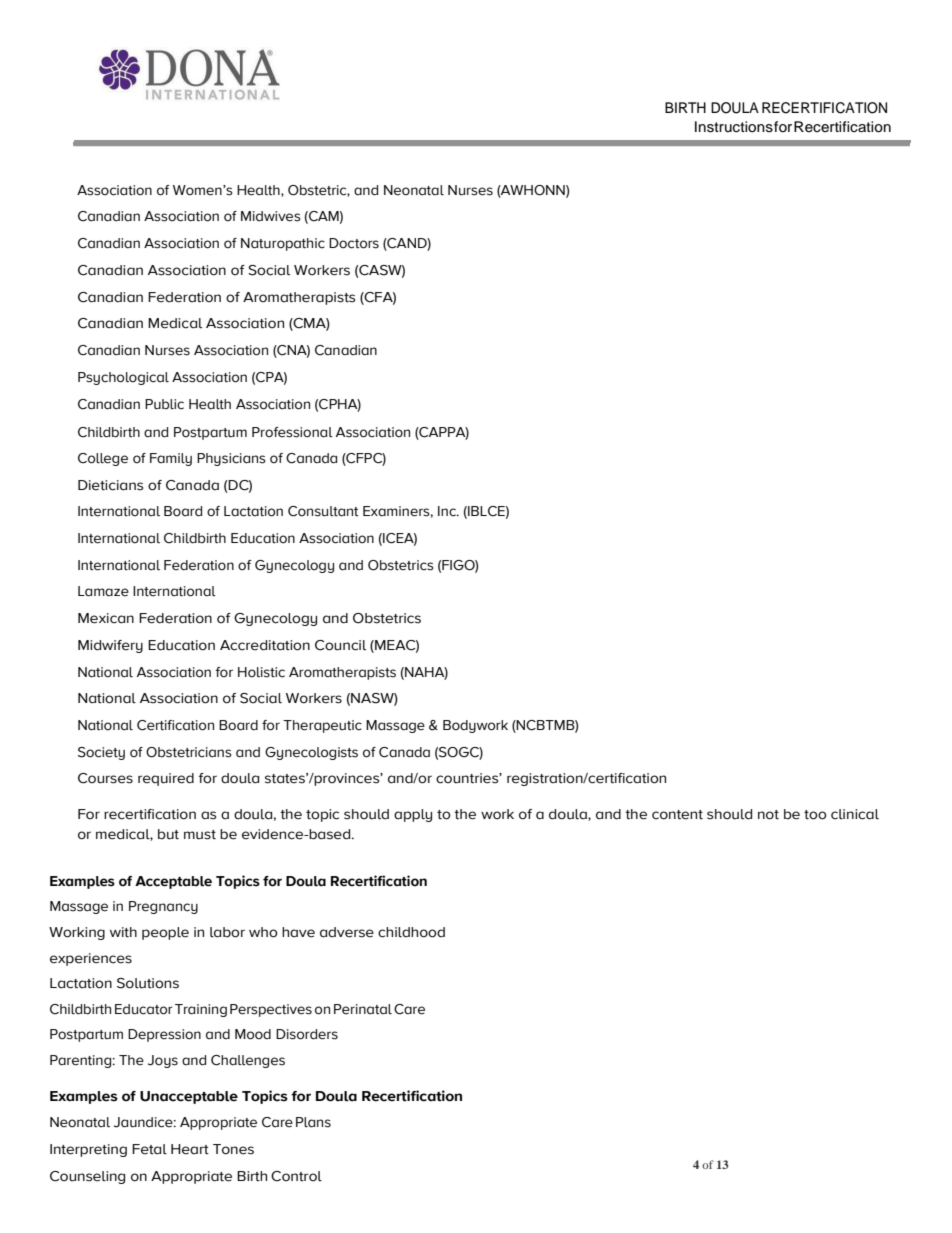 The image size is (952, 1233). Describe the element at coordinates (110, 485) in the screenshot. I see `Dieticians` at that location.
